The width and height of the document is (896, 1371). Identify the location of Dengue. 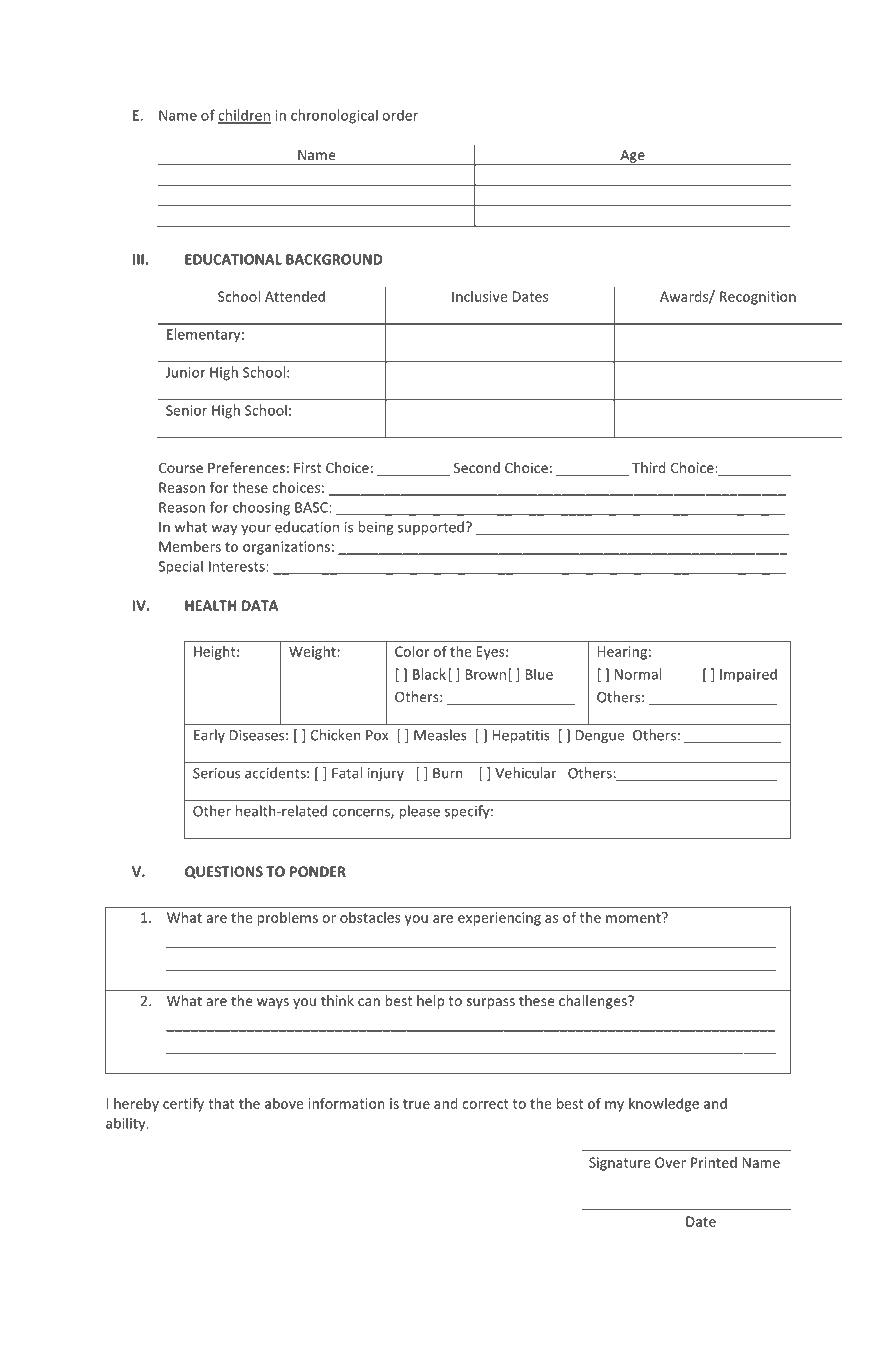
(600, 736).
